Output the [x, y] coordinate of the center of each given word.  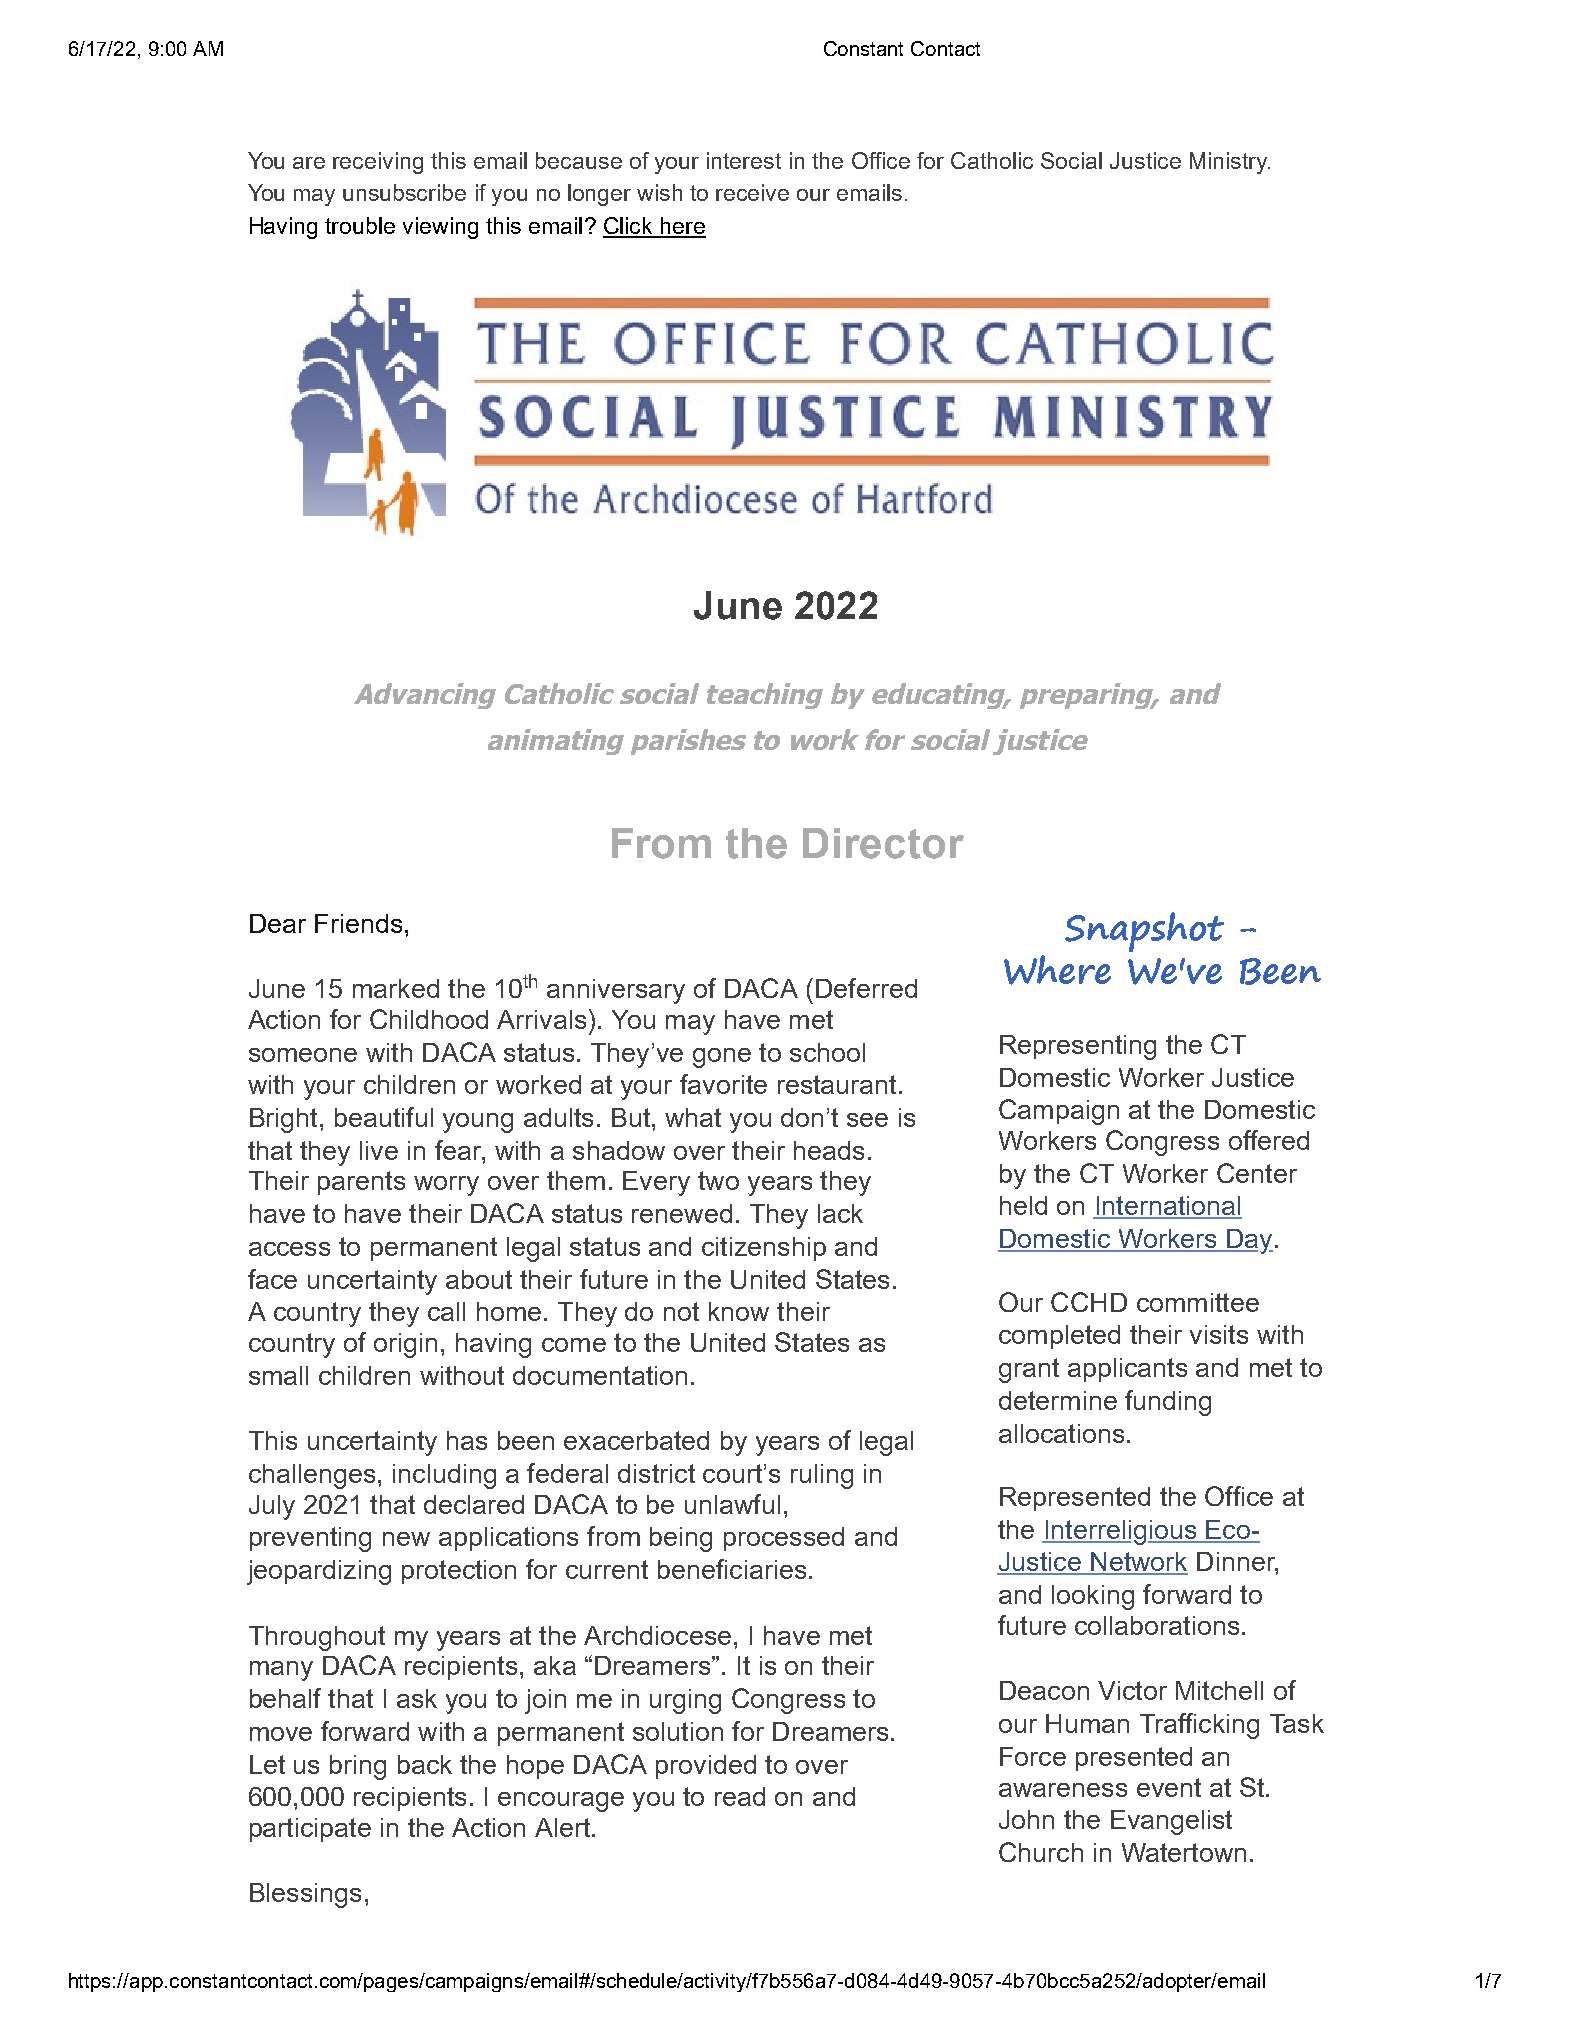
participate [310, 1830]
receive [752, 192]
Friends [358, 923]
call [446, 1311]
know [739, 1311]
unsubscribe [404, 192]
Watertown [1184, 1852]
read [740, 1796]
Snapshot [1144, 932]
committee [1198, 1302]
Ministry [1230, 163]
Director [883, 843]
